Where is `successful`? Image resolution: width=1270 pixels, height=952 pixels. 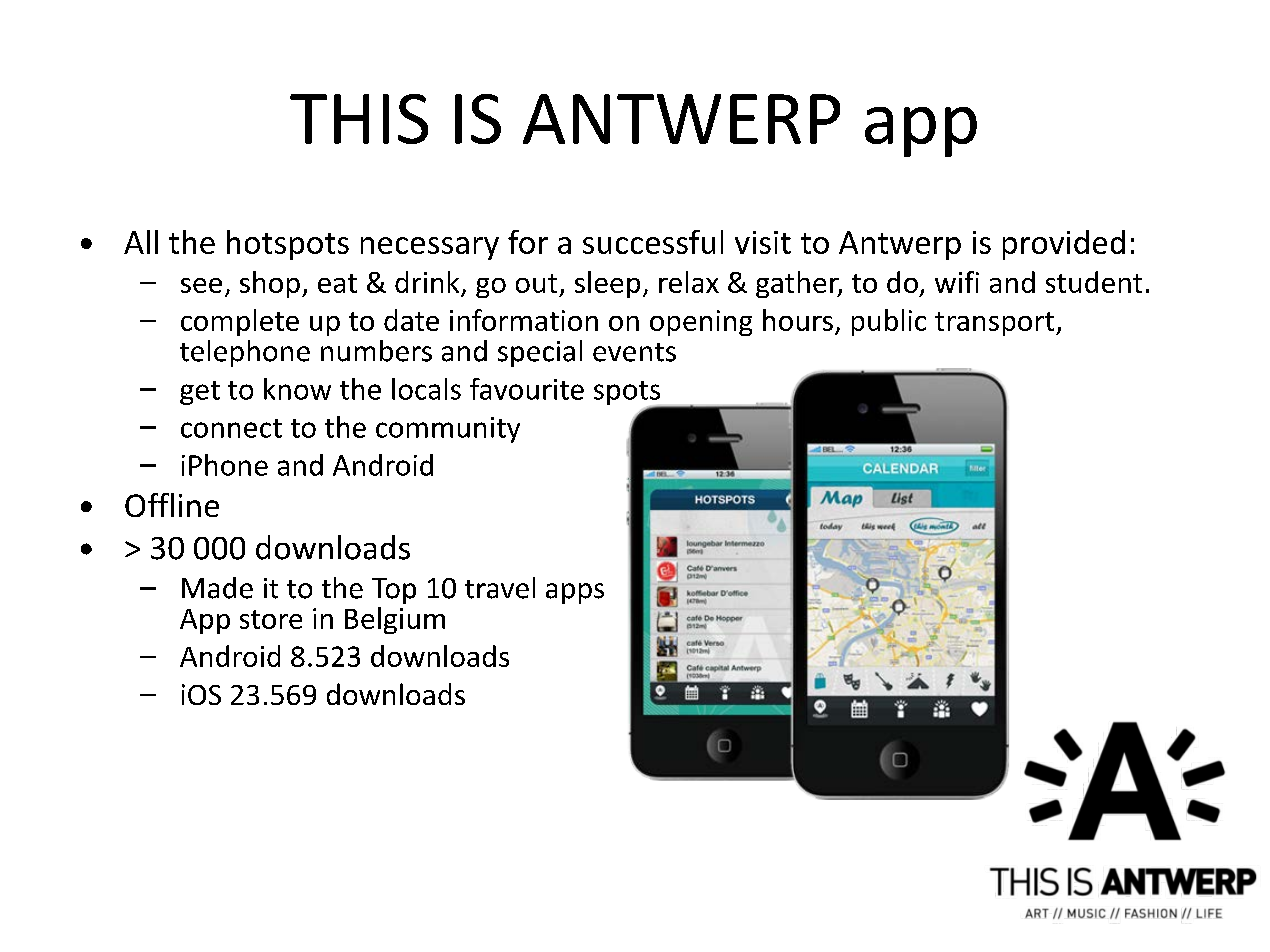 successful is located at coordinates (653, 242).
